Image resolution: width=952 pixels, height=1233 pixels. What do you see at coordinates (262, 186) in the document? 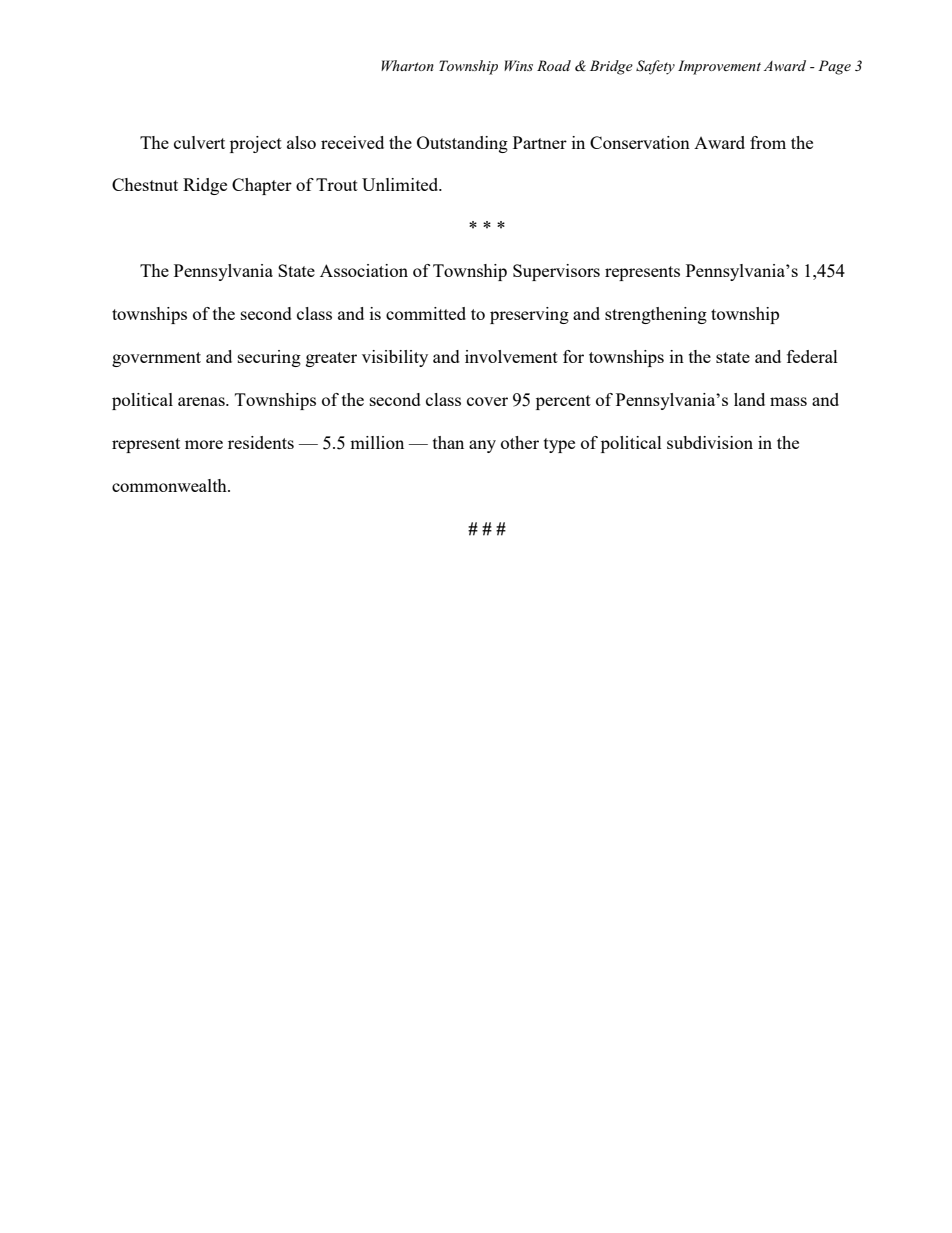
I see `Chapter` at bounding box center [262, 186].
